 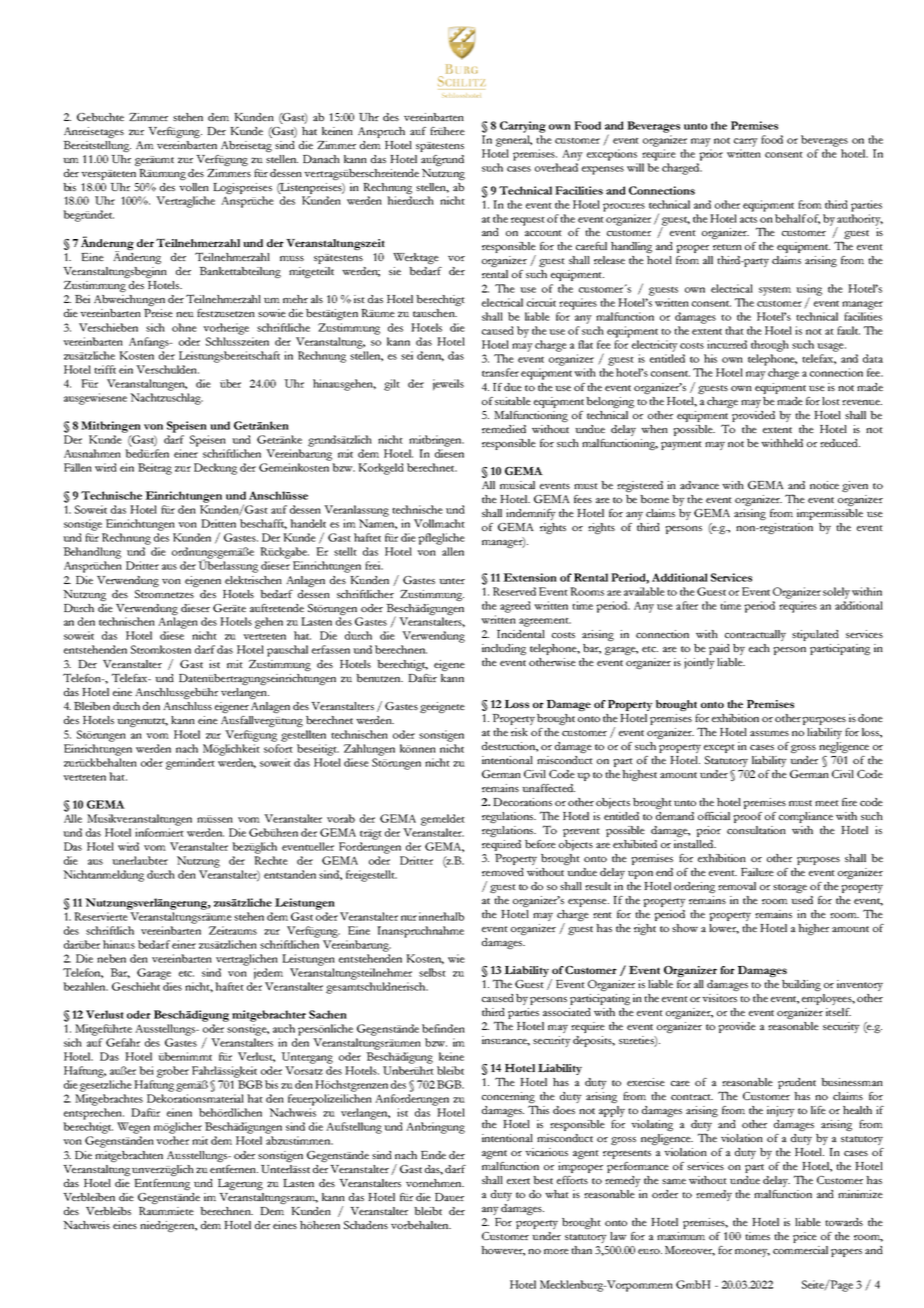 What do you see at coordinates (449, 1197) in the screenshot?
I see `Dauer` at bounding box center [449, 1197].
